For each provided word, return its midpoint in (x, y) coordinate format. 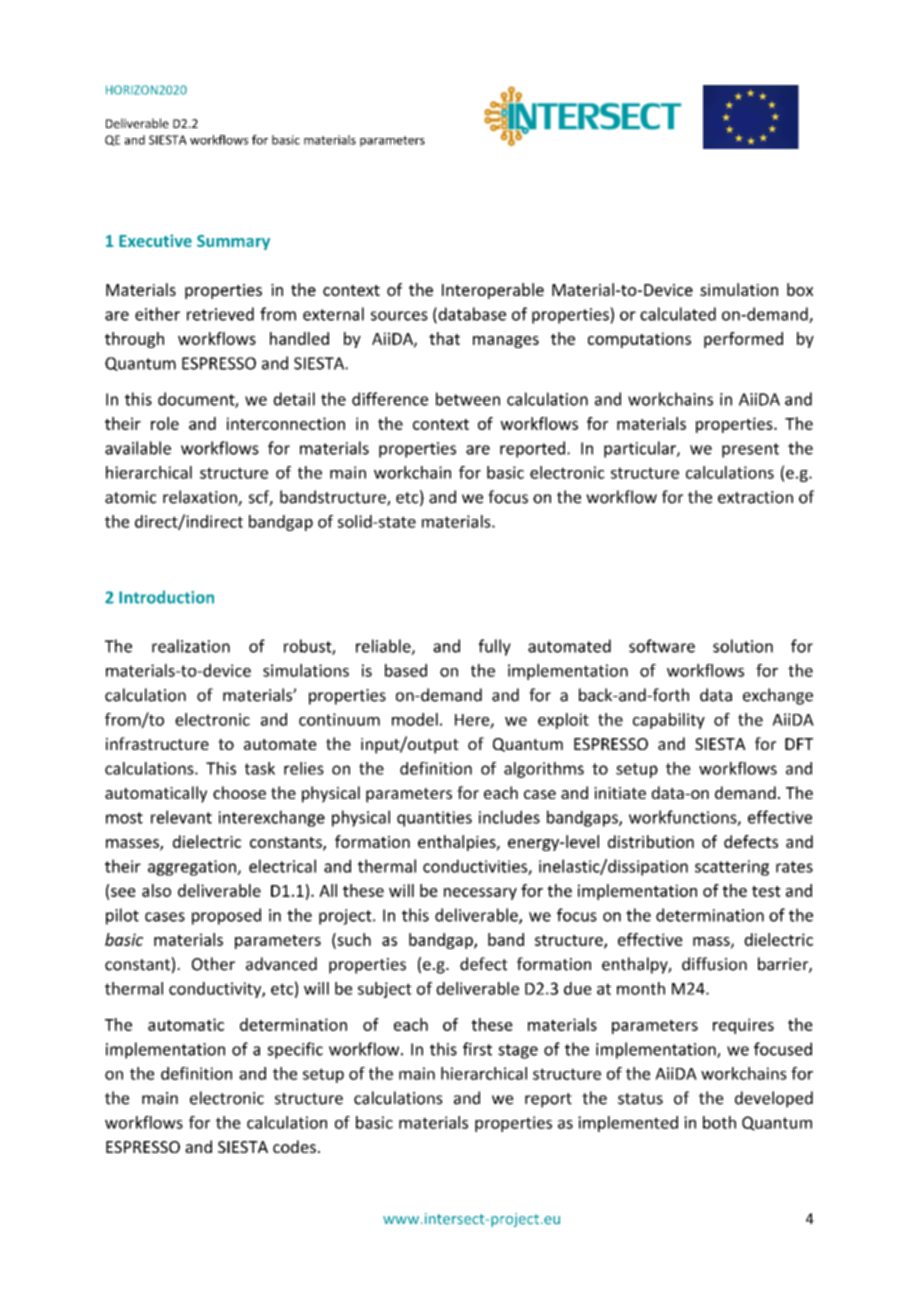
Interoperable (493, 291)
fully (494, 647)
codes (294, 1146)
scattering (732, 868)
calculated (678, 314)
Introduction (166, 597)
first (477, 1049)
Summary (233, 242)
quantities (434, 819)
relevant (181, 817)
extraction (755, 497)
